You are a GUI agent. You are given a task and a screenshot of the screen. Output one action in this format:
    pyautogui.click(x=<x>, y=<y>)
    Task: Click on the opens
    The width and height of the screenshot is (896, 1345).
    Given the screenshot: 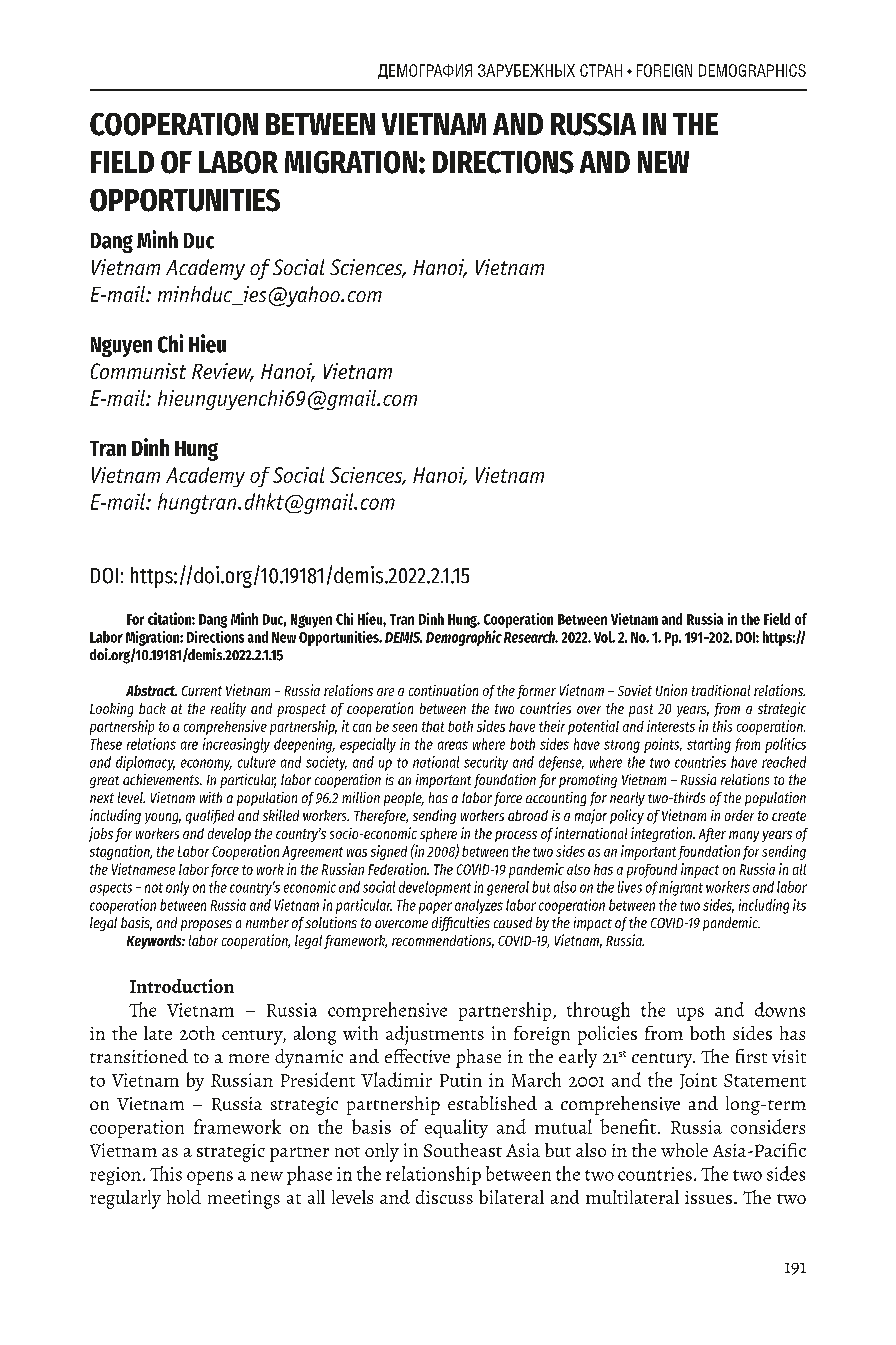 What is the action you would take?
    pyautogui.click(x=210, y=1178)
